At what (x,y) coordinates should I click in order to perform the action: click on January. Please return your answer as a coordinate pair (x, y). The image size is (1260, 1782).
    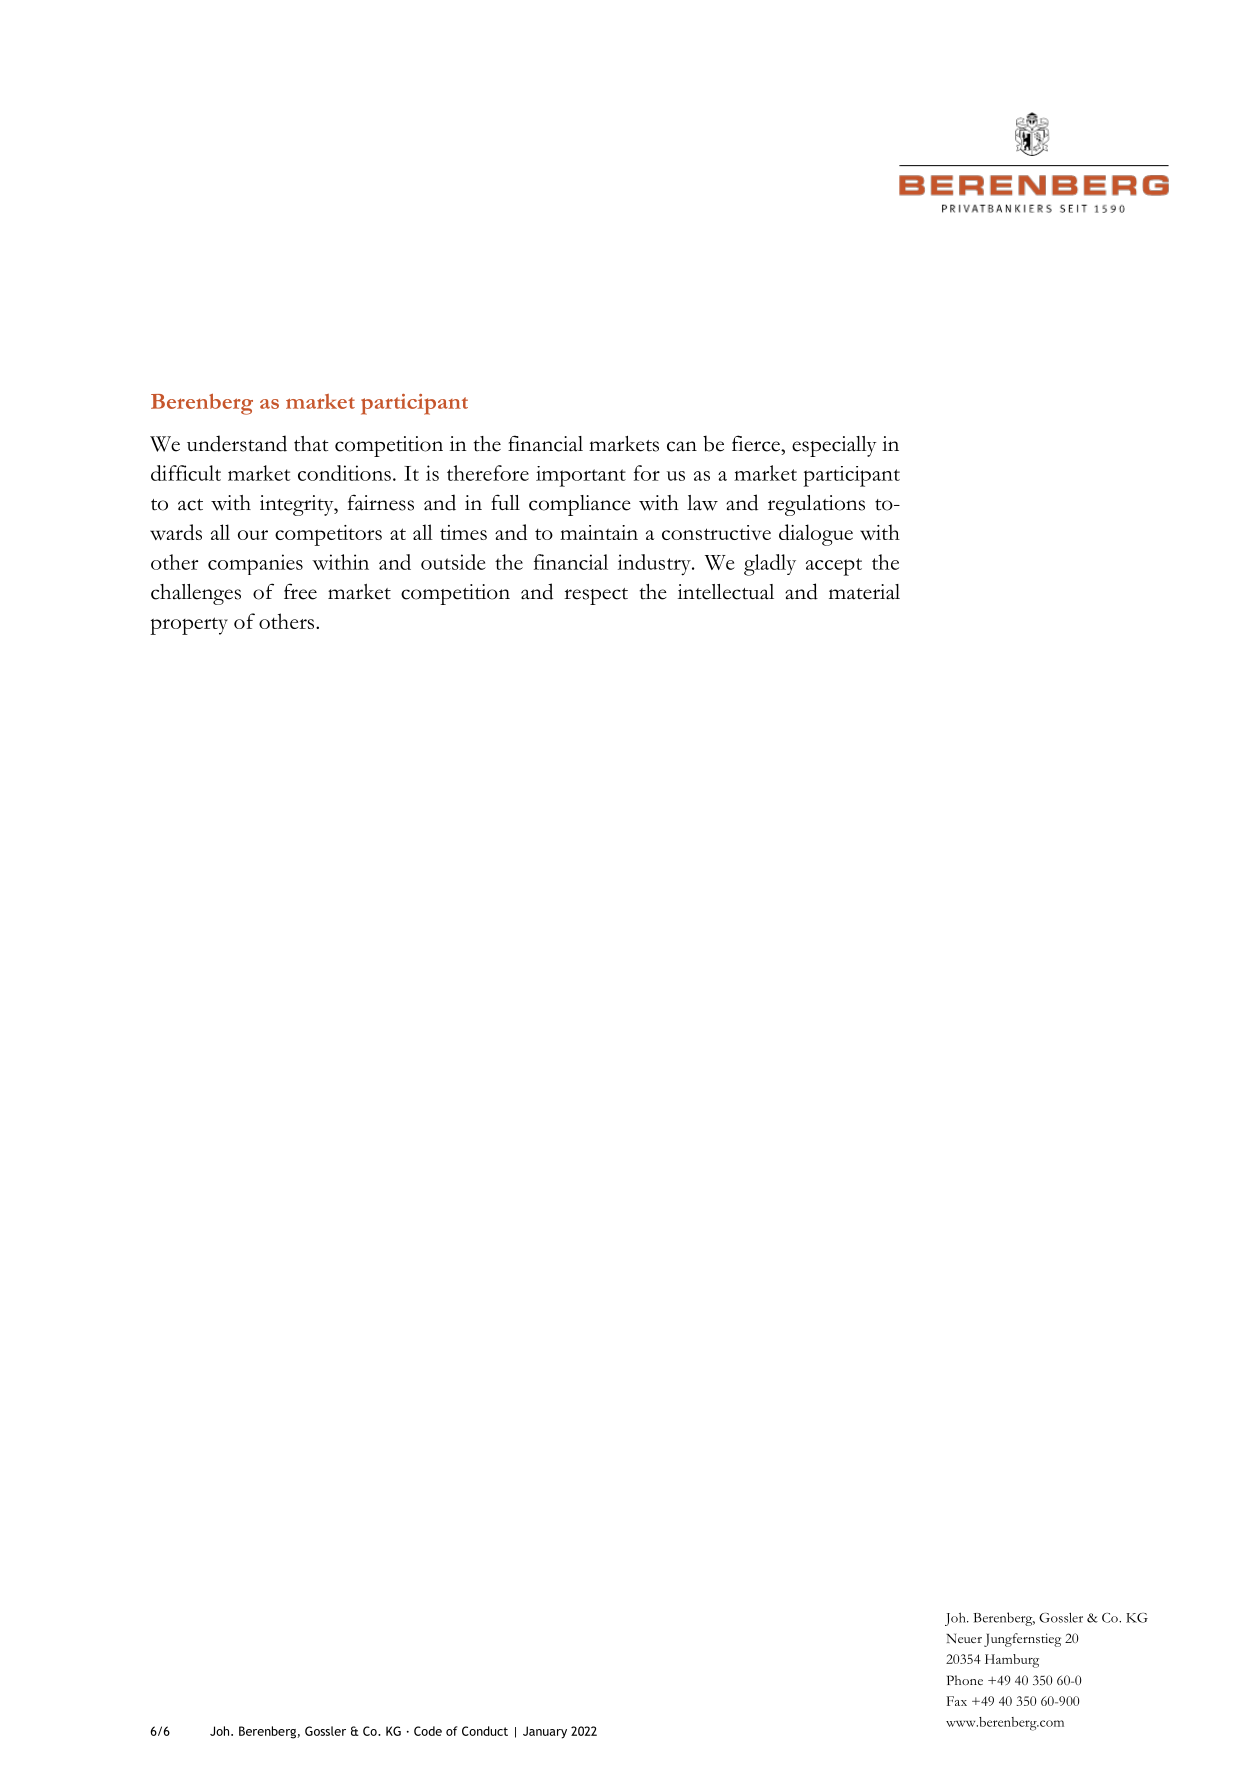
    Looking at the image, I should click on (545, 1732).
